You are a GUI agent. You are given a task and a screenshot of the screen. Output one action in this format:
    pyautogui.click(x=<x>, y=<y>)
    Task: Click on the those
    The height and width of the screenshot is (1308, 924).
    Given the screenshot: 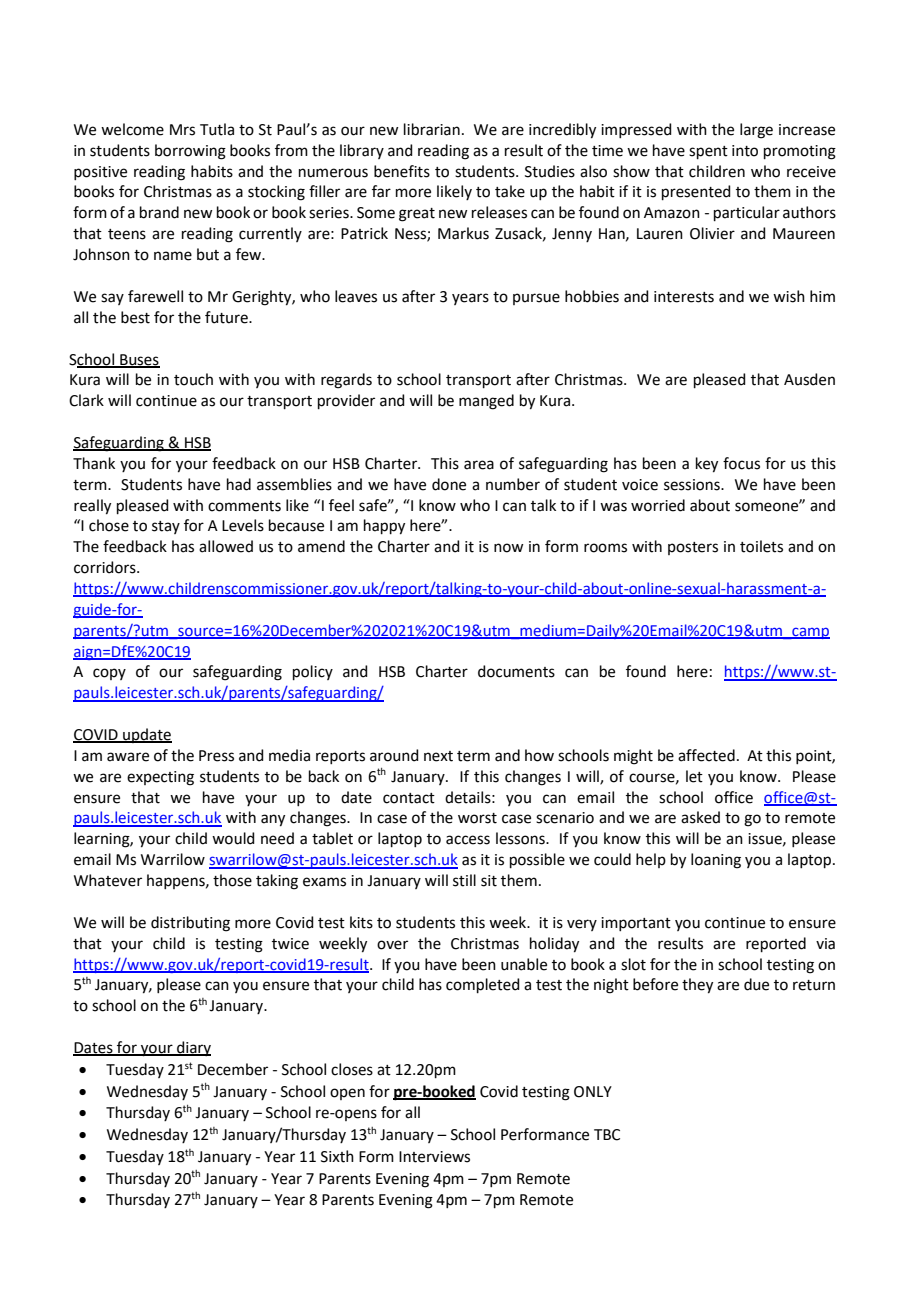 What is the action you would take?
    pyautogui.click(x=232, y=880)
